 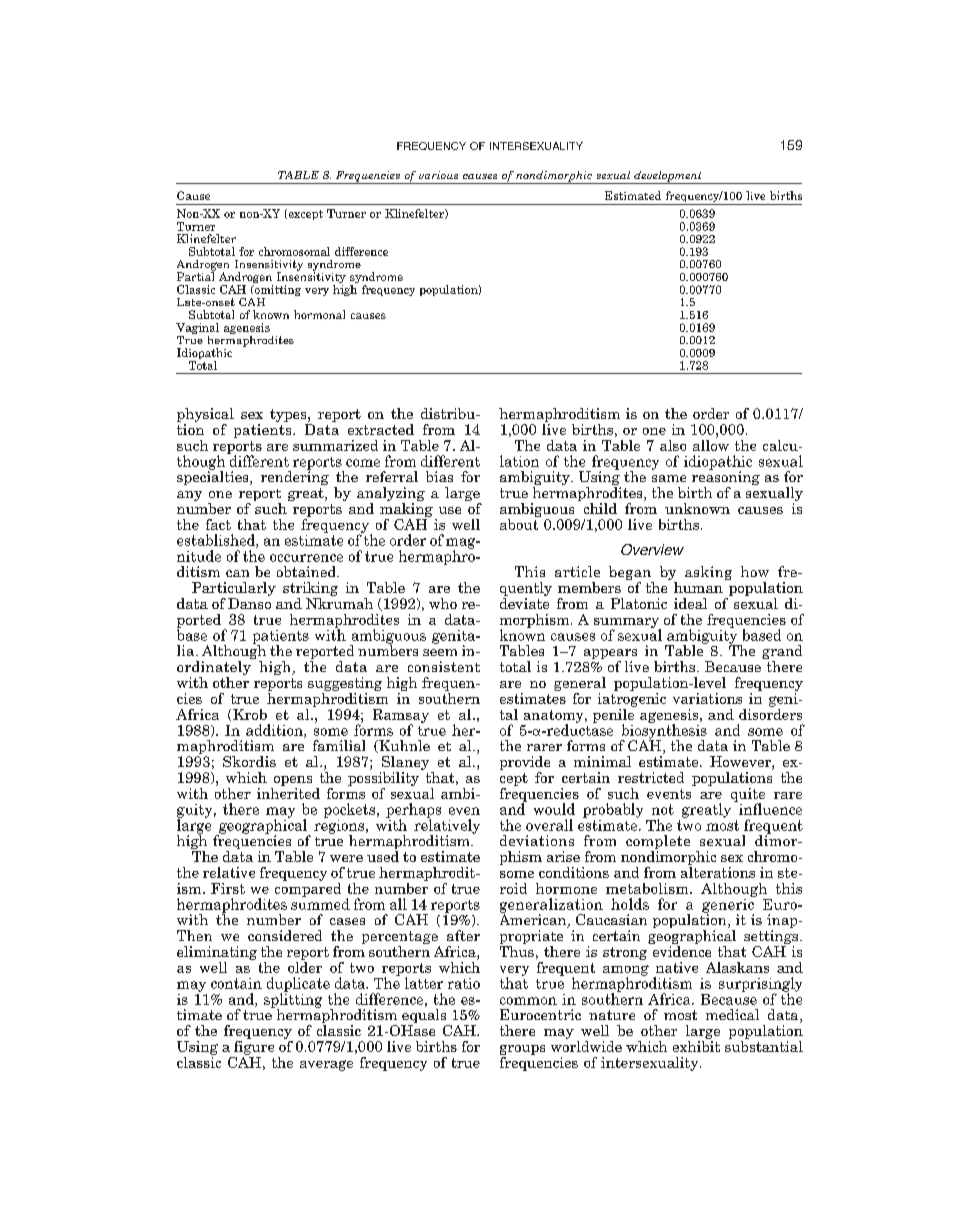 What do you see at coordinates (196, 275) in the screenshot?
I see `Partial` at bounding box center [196, 275].
